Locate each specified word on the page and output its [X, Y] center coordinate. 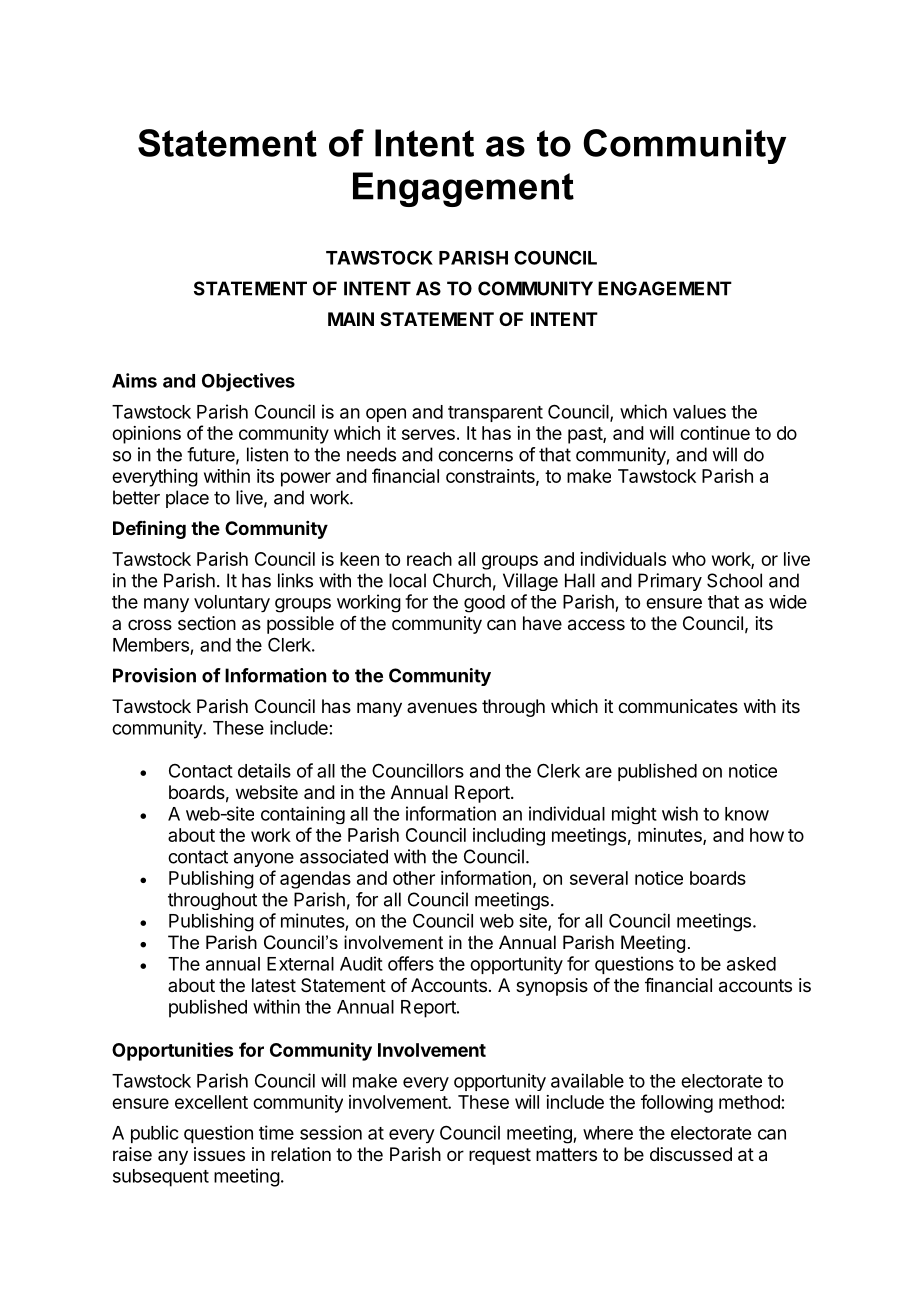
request [500, 1156]
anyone [264, 860]
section [207, 623]
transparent [495, 414]
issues [219, 1154]
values [699, 412]
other [414, 878]
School [734, 580]
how [767, 835]
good [484, 604]
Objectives [248, 382]
